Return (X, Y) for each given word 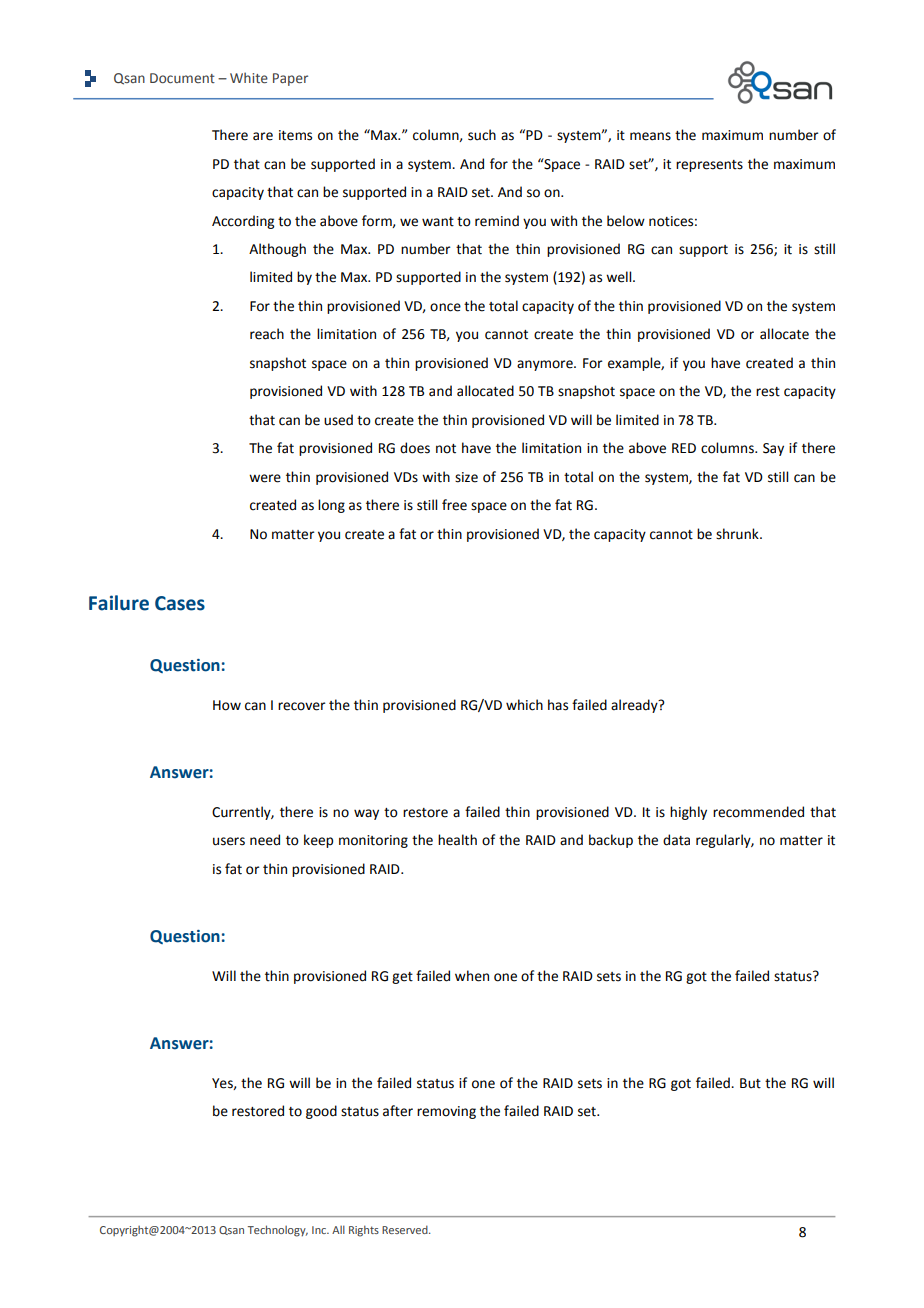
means (650, 136)
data (676, 840)
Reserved (406, 1229)
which (524, 705)
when (472, 976)
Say (773, 449)
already (635, 706)
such (482, 135)
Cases (180, 603)
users (229, 841)
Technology (278, 1231)
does (415, 448)
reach (267, 334)
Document (182, 78)
